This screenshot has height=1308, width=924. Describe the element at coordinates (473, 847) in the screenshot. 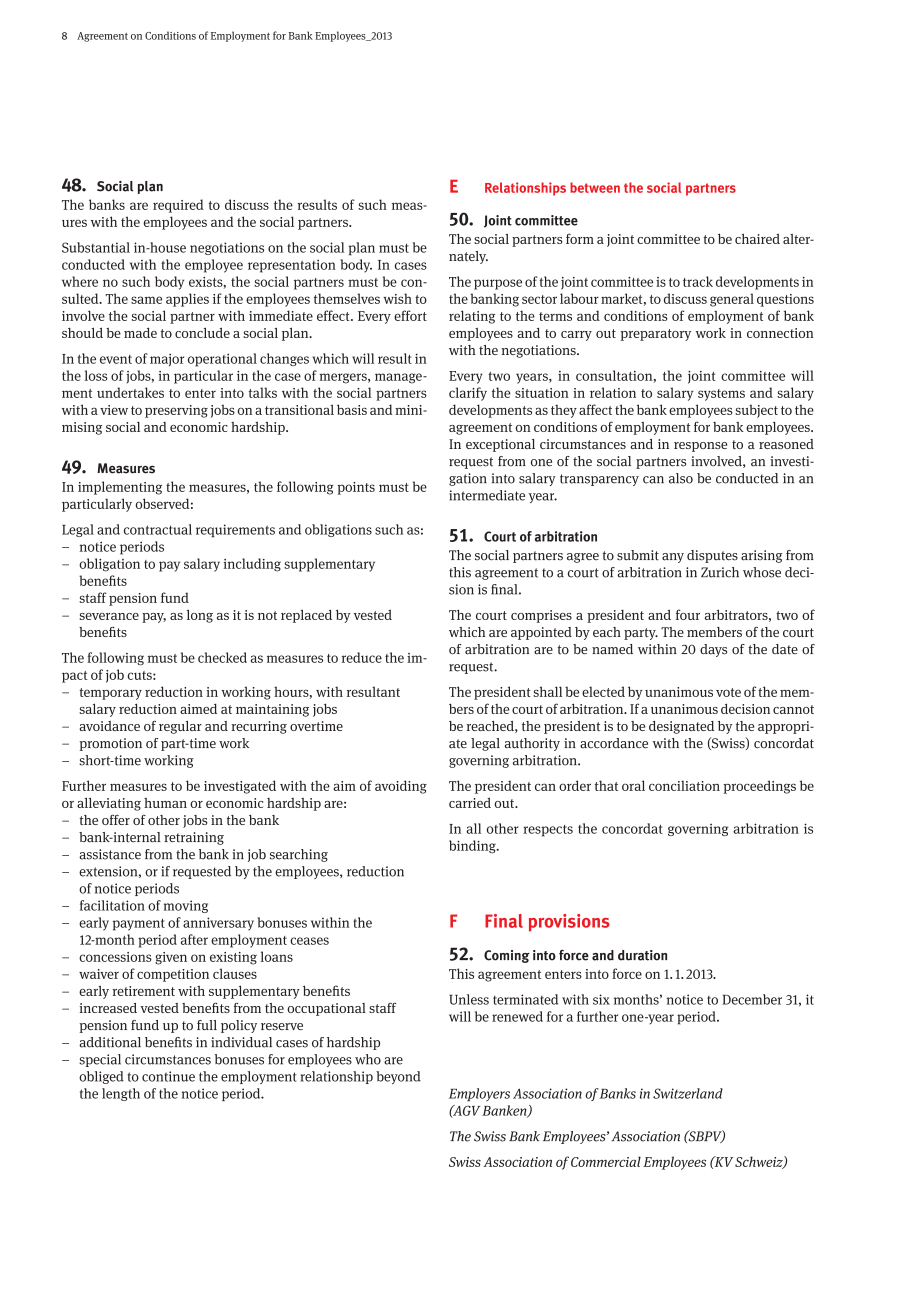

I see `binding` at that location.
